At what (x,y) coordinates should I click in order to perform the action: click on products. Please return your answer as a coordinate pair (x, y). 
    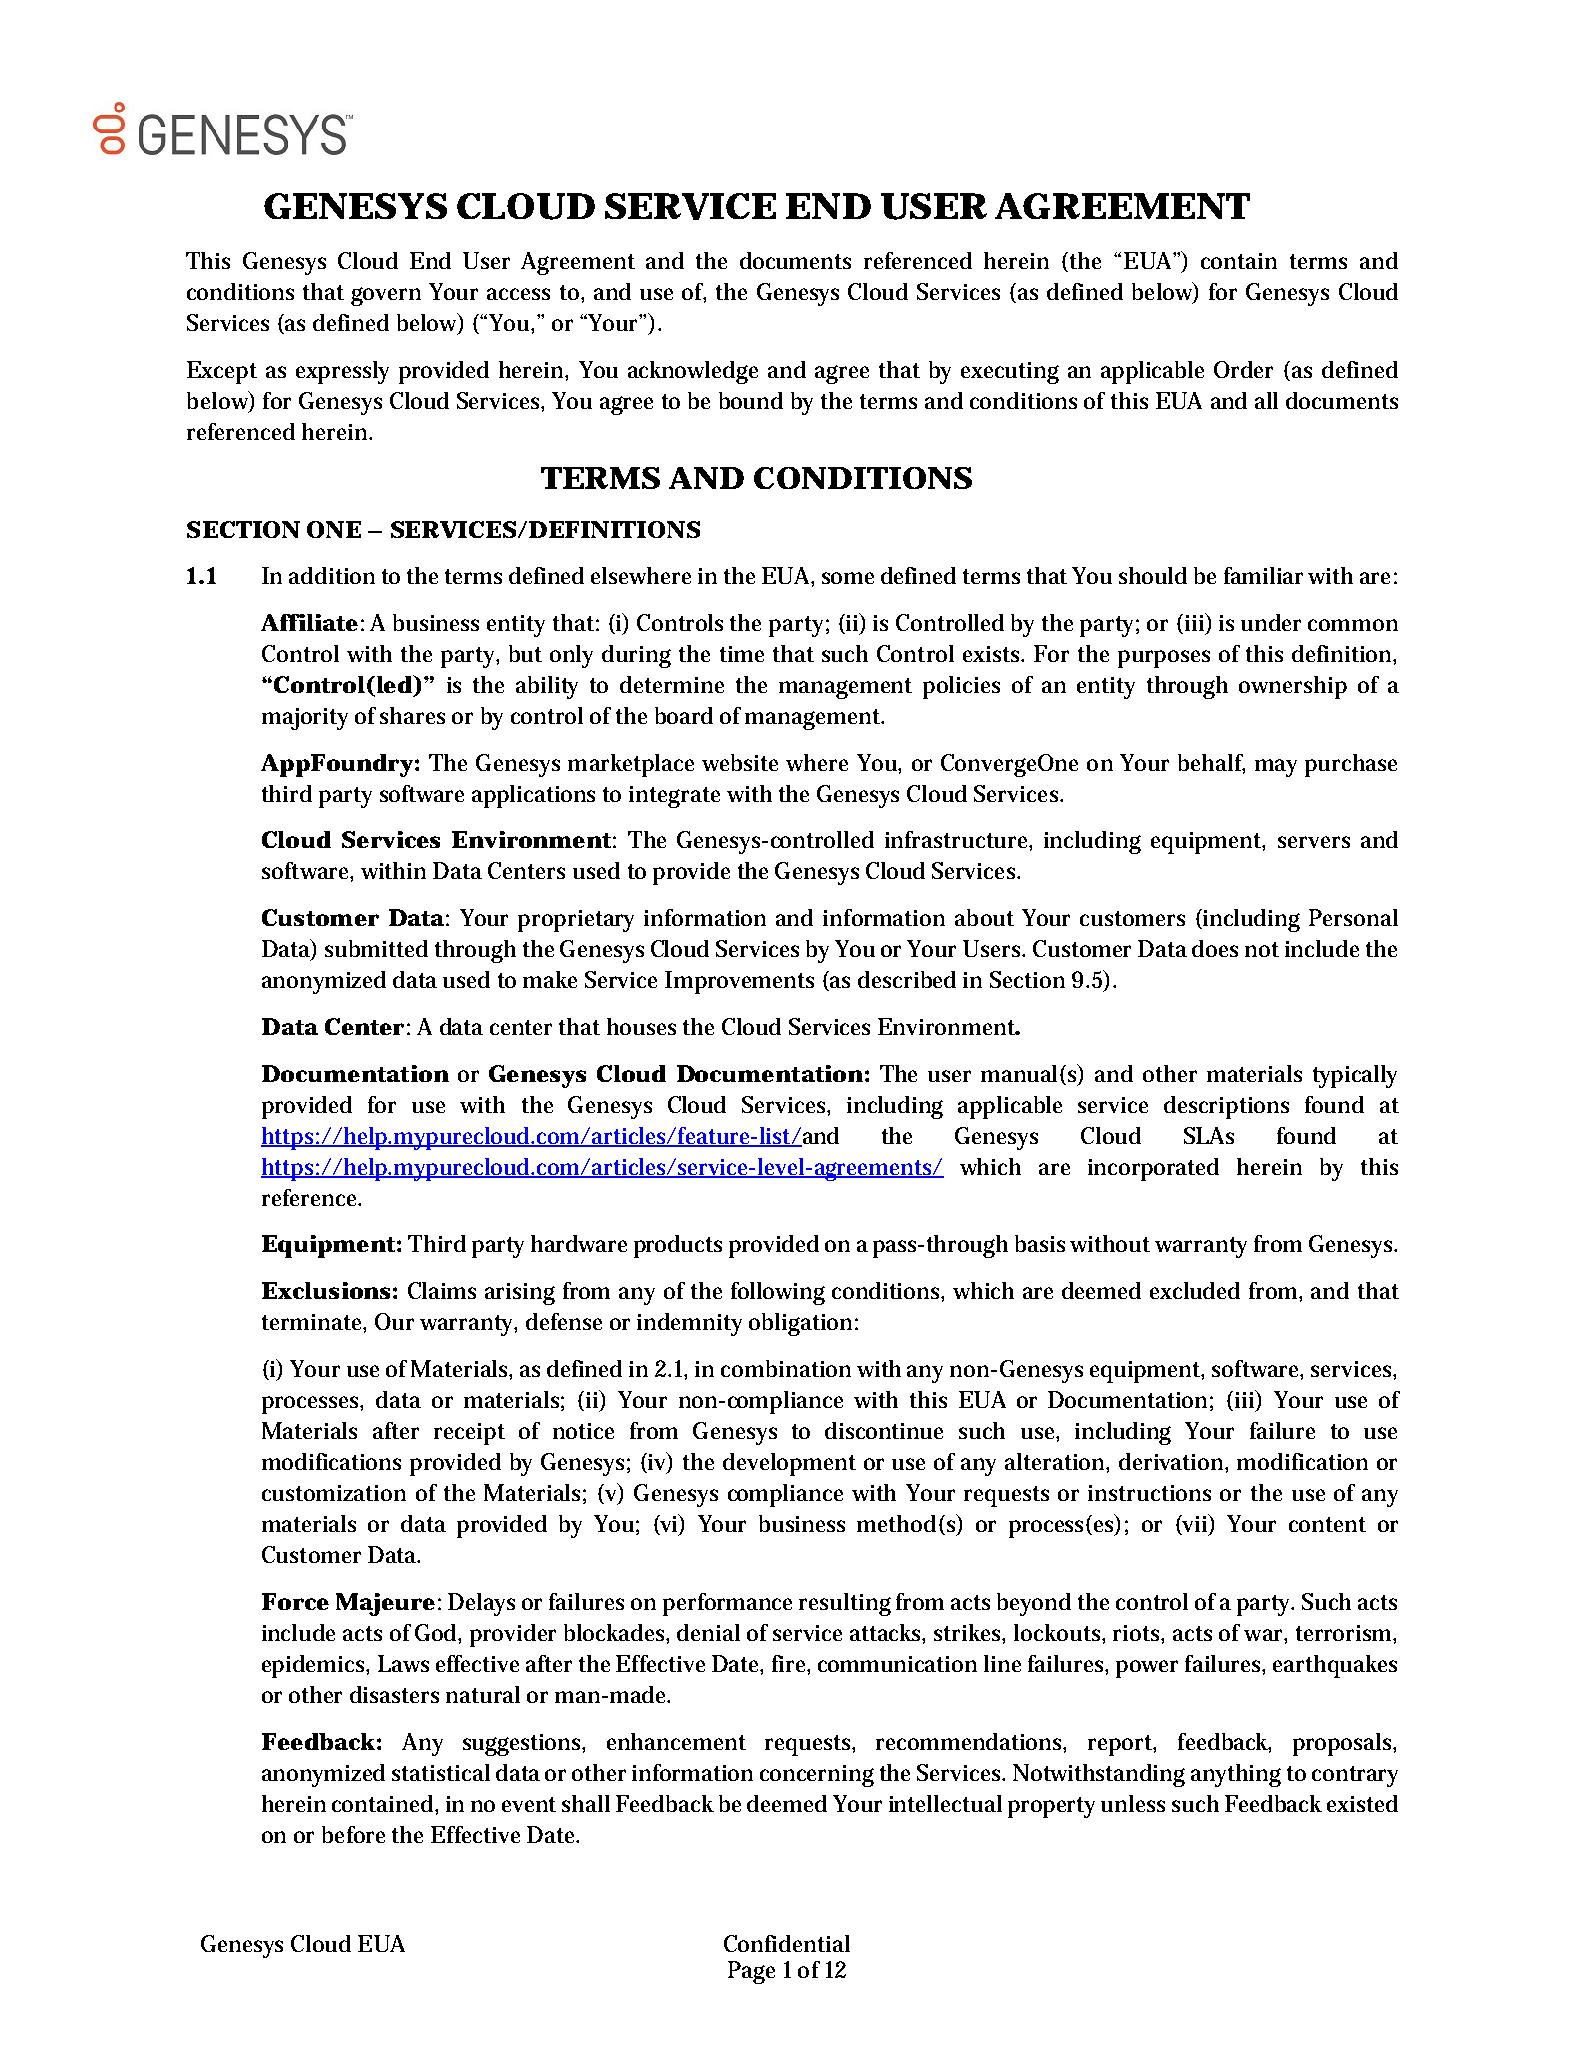
    Looking at the image, I should click on (678, 1246).
